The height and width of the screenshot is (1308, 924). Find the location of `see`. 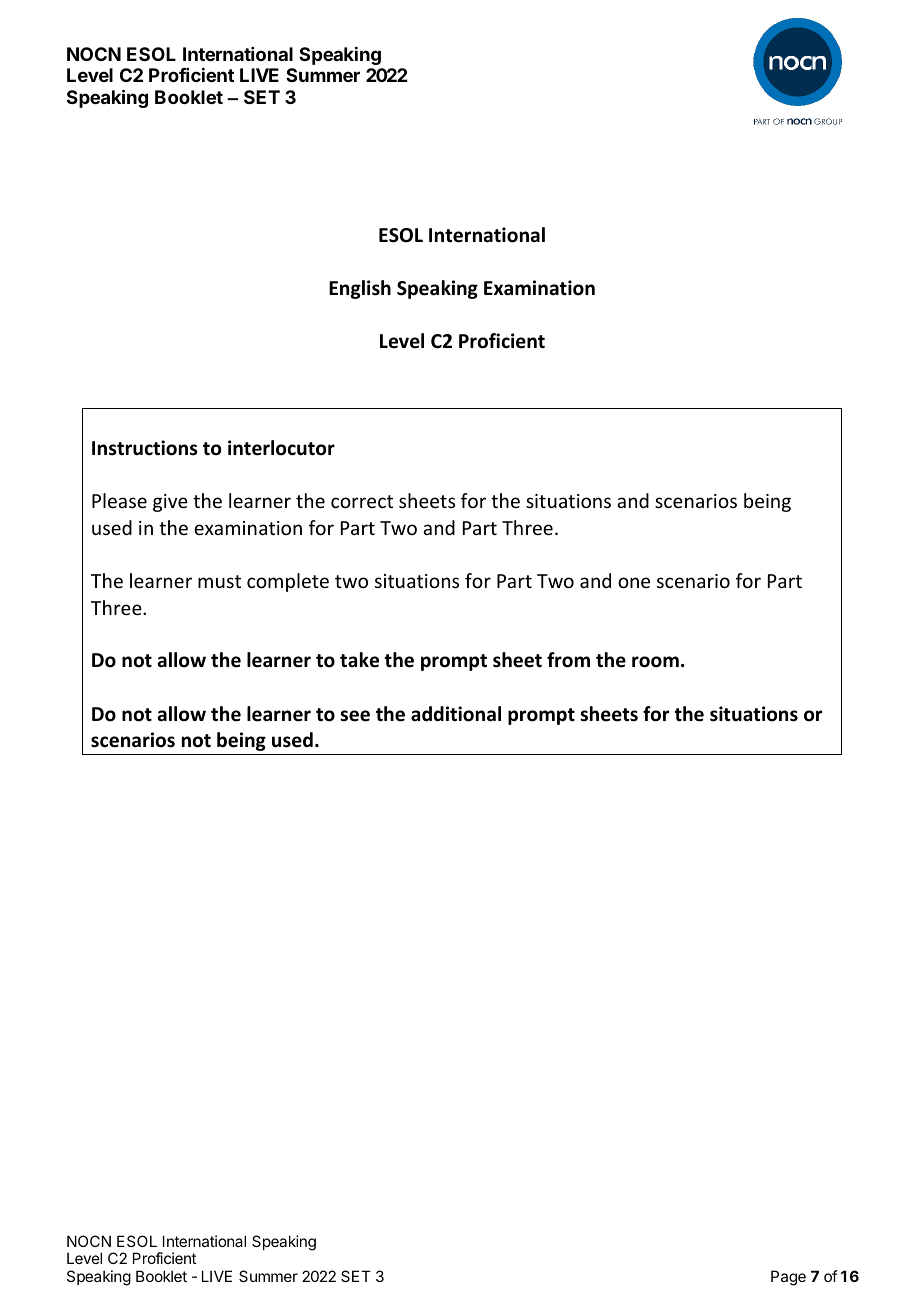

see is located at coordinates (355, 716).
